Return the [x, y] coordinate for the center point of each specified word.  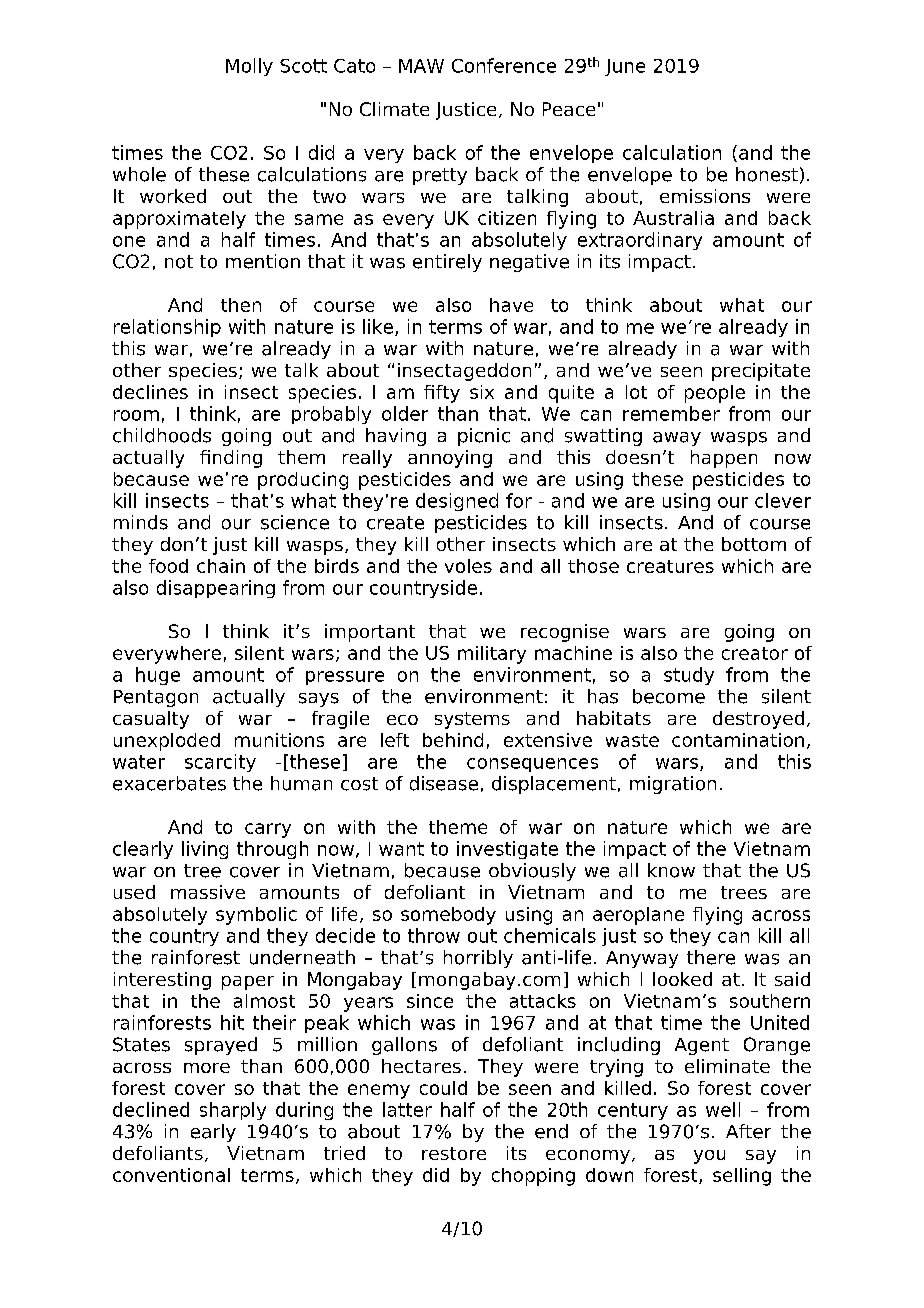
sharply [233, 1111]
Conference [504, 65]
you [709, 1157]
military [492, 655]
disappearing [216, 589]
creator [755, 653]
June [625, 67]
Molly [249, 67]
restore [454, 1153]
